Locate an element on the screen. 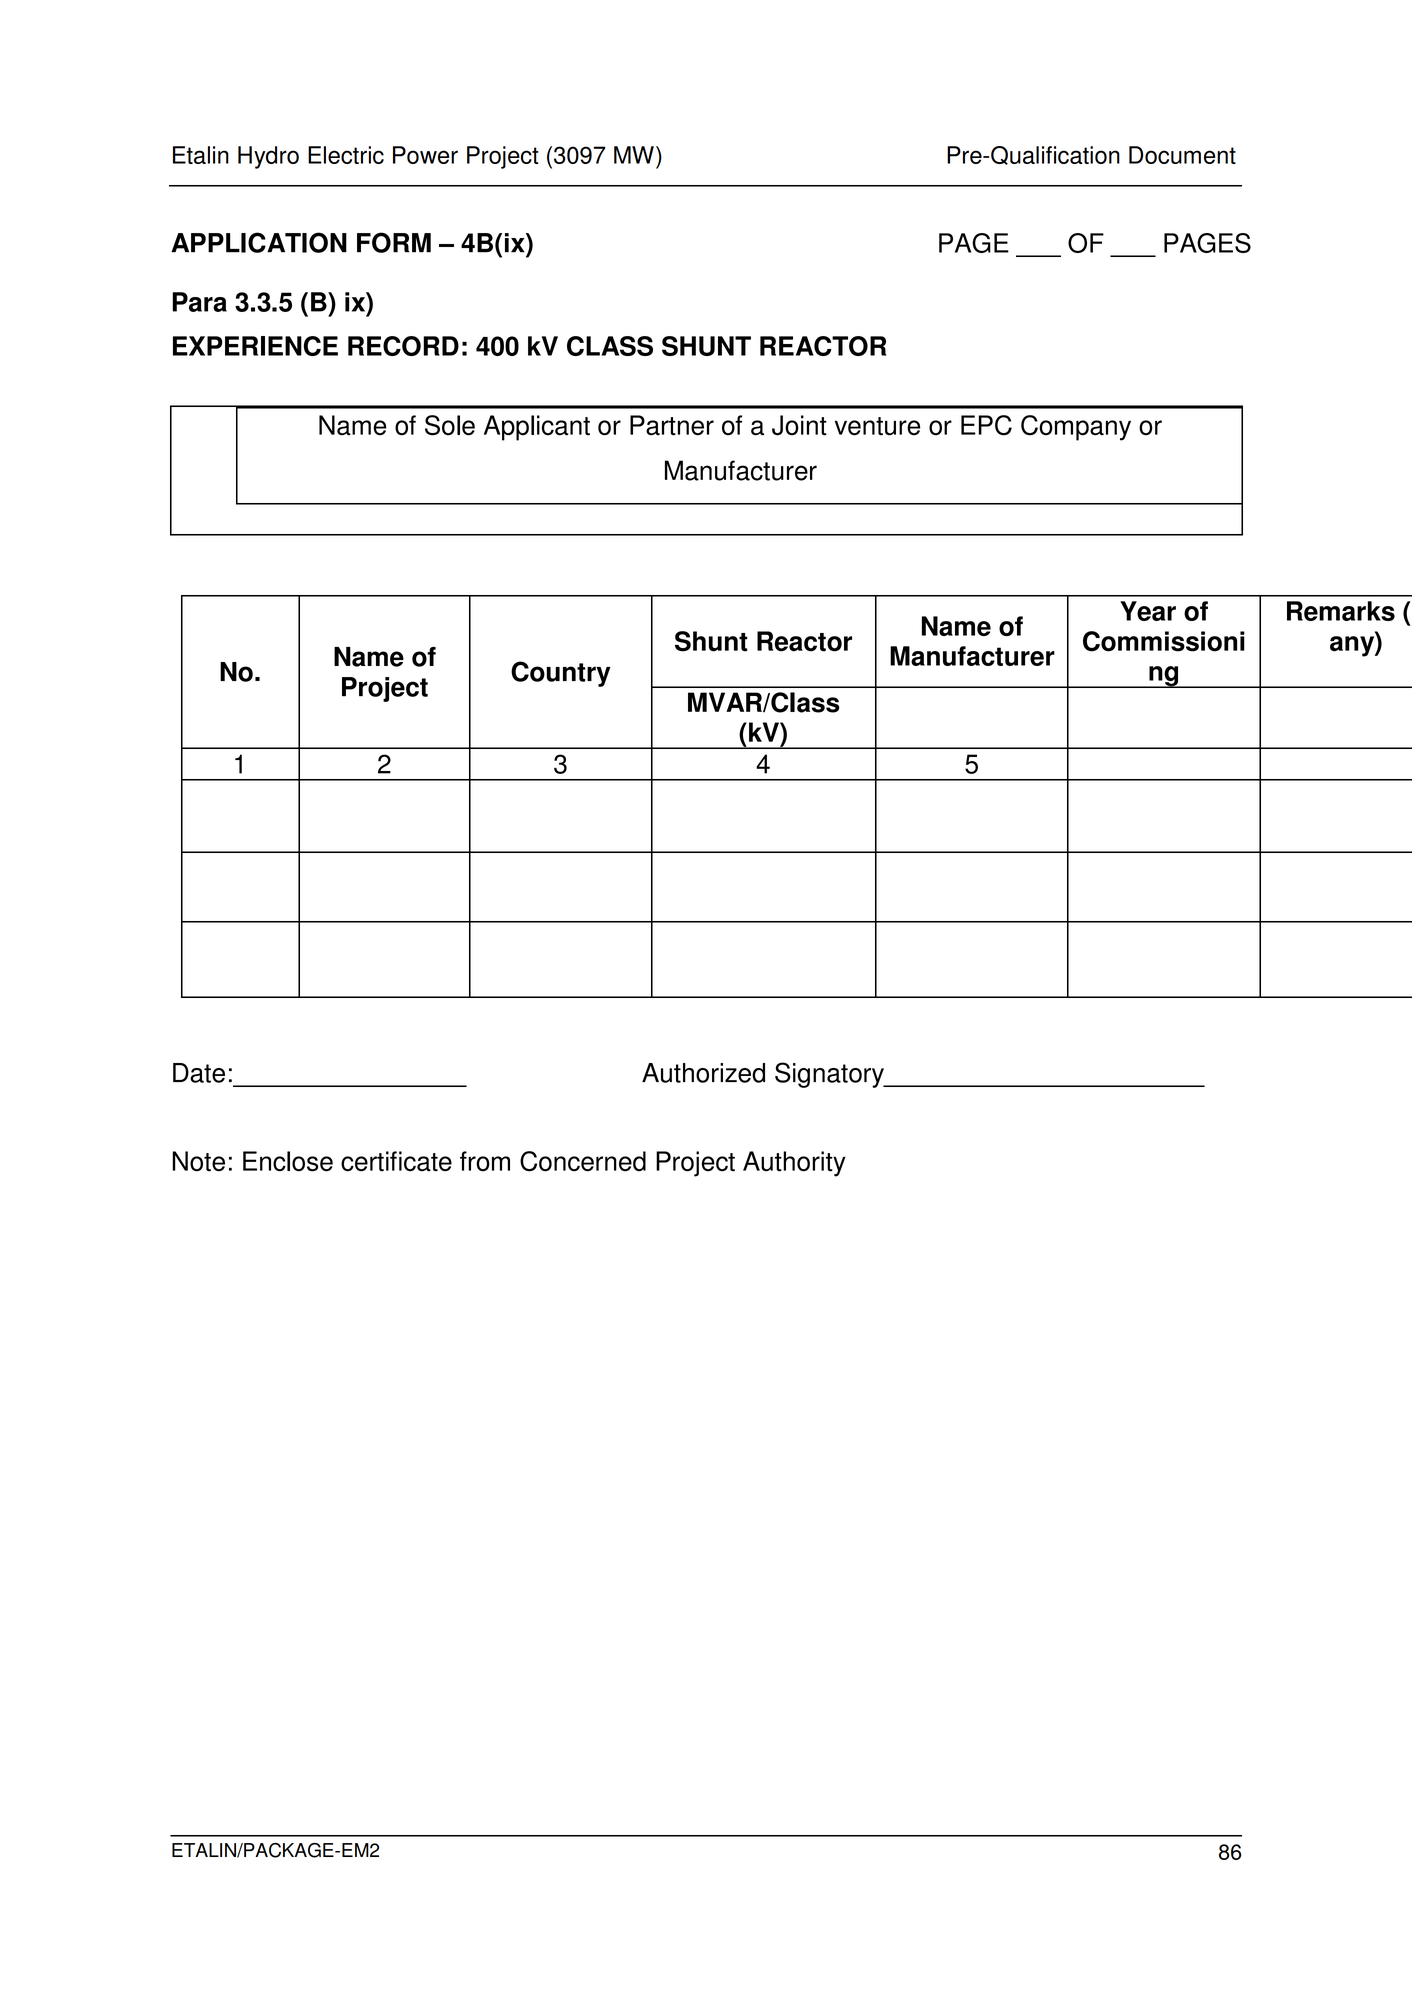  Joint is located at coordinates (799, 425).
